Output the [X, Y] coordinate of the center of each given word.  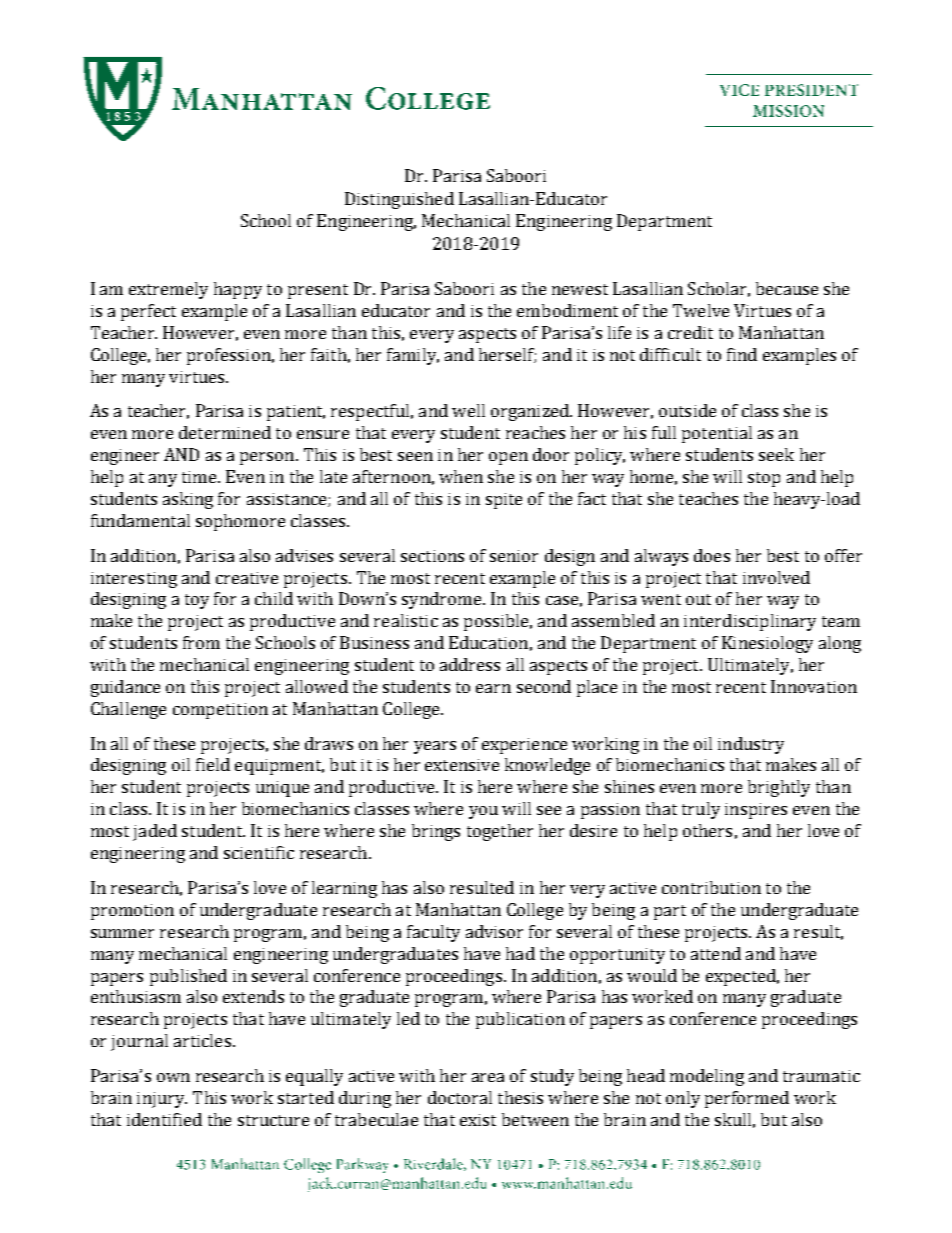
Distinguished [399, 200]
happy [238, 290]
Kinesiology [767, 644]
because [787, 288]
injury [162, 1100]
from [201, 642]
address [470, 664]
